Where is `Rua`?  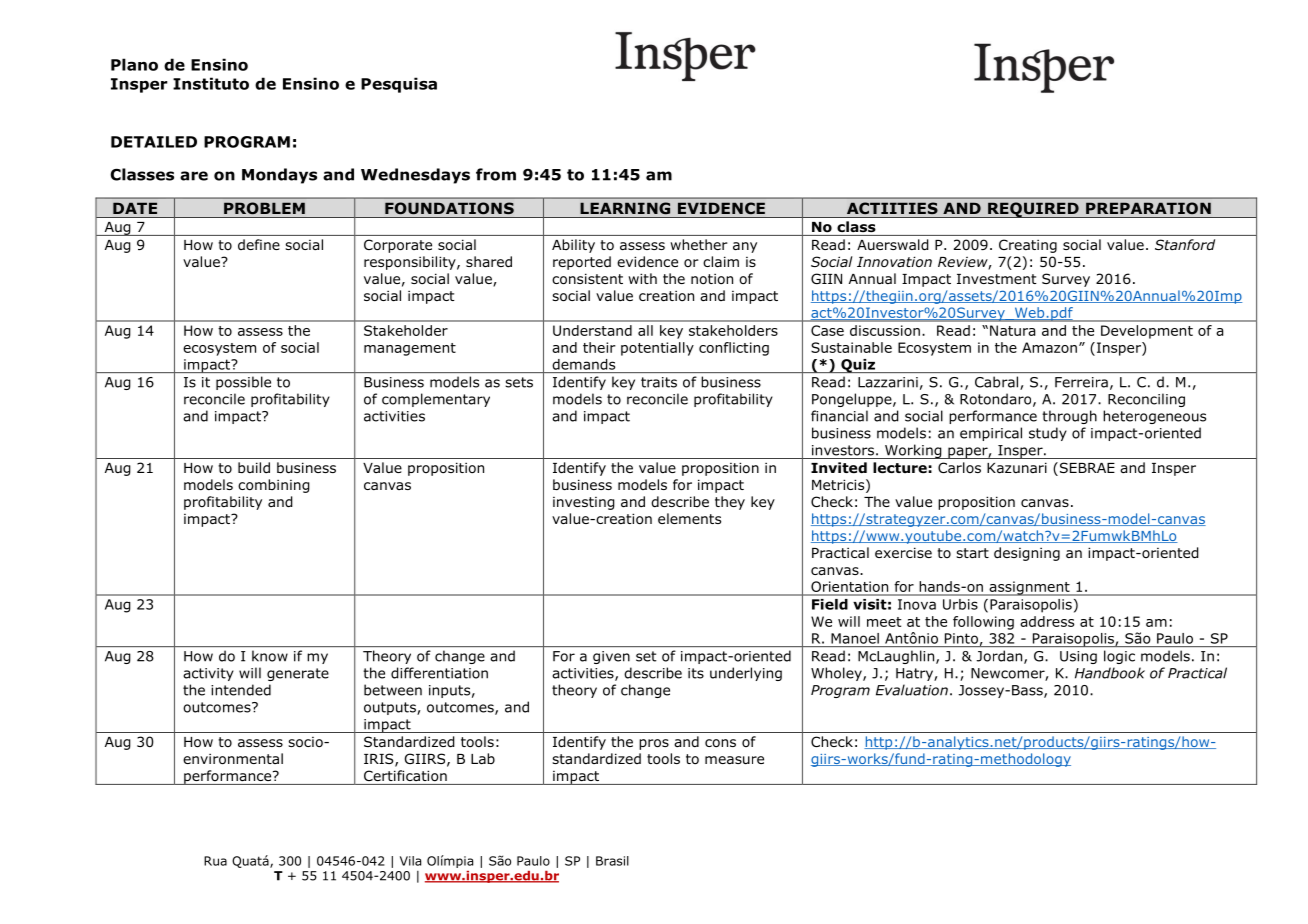 Rua is located at coordinates (215, 861).
